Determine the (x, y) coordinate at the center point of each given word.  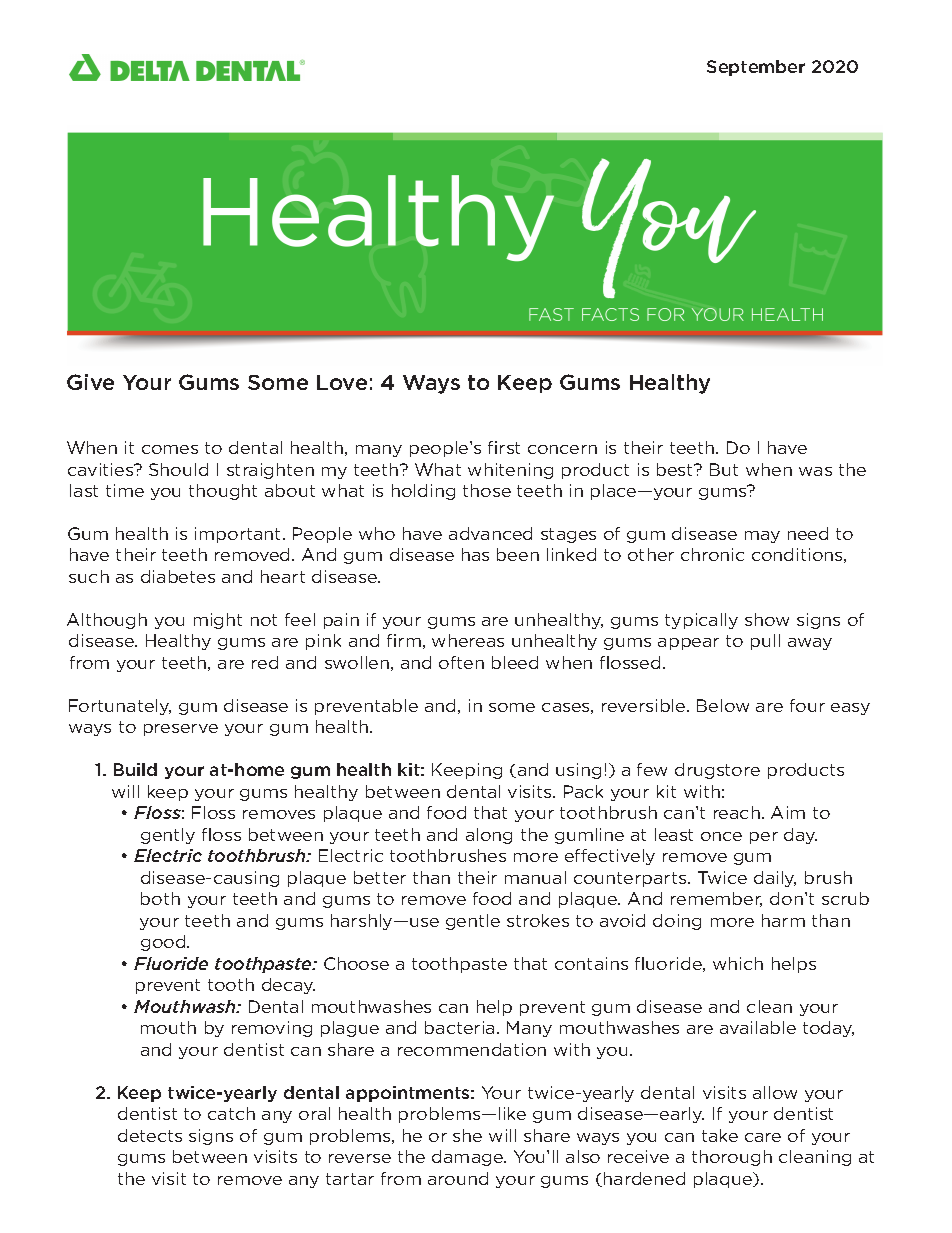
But (724, 469)
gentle (473, 922)
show (767, 619)
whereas (468, 640)
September (756, 68)
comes (170, 449)
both (160, 898)
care (763, 1137)
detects (150, 1135)
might (218, 621)
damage (468, 1158)
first (504, 447)
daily (775, 879)
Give (90, 382)
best (676, 469)
